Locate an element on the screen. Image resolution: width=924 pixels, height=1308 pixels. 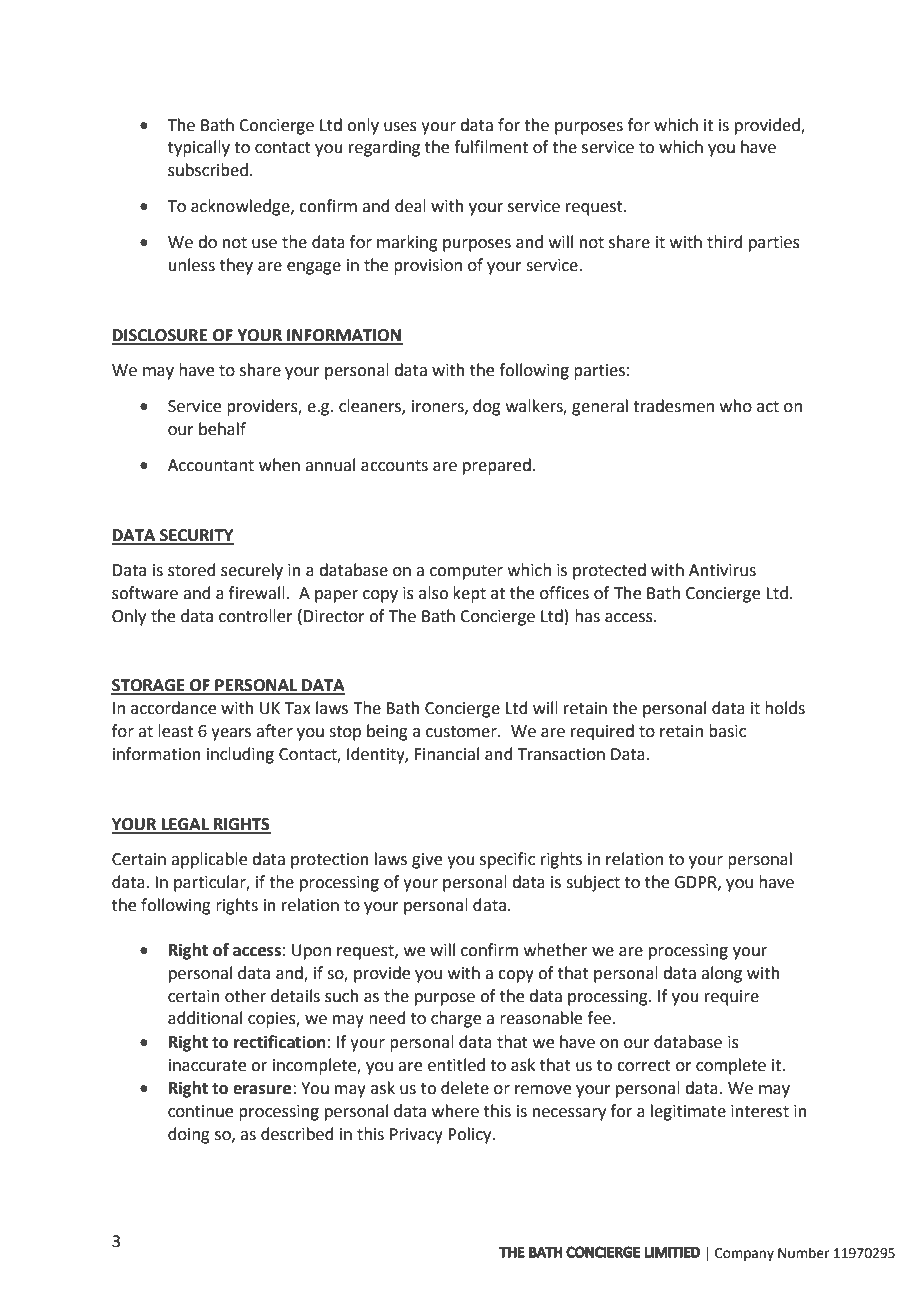
subscribed is located at coordinates (208, 170).
